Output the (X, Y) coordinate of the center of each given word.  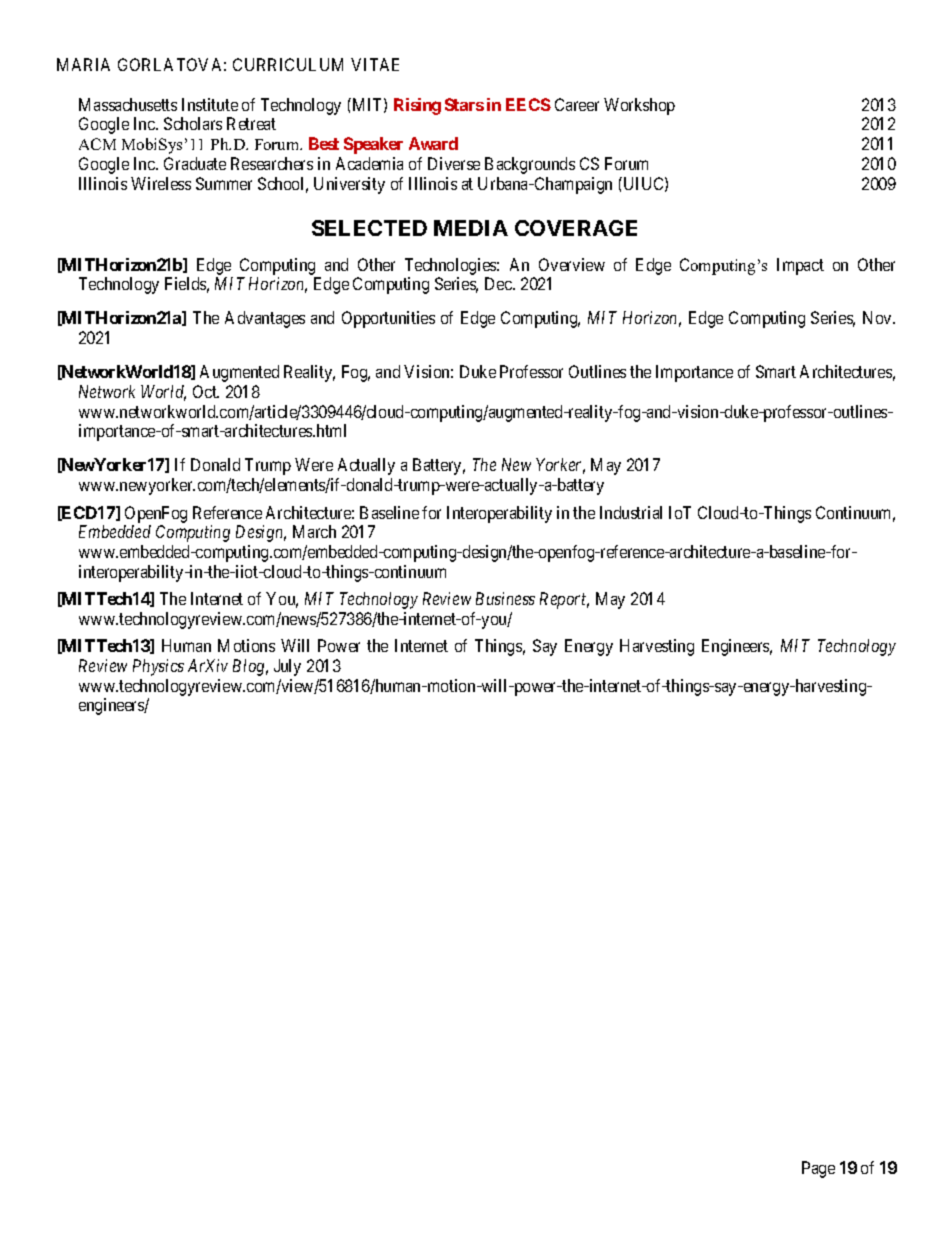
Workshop (639, 106)
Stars (464, 104)
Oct (206, 391)
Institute (210, 104)
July (287, 667)
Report (564, 600)
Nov (878, 317)
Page (818, 1169)
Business (505, 598)
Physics (158, 667)
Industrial (631, 512)
